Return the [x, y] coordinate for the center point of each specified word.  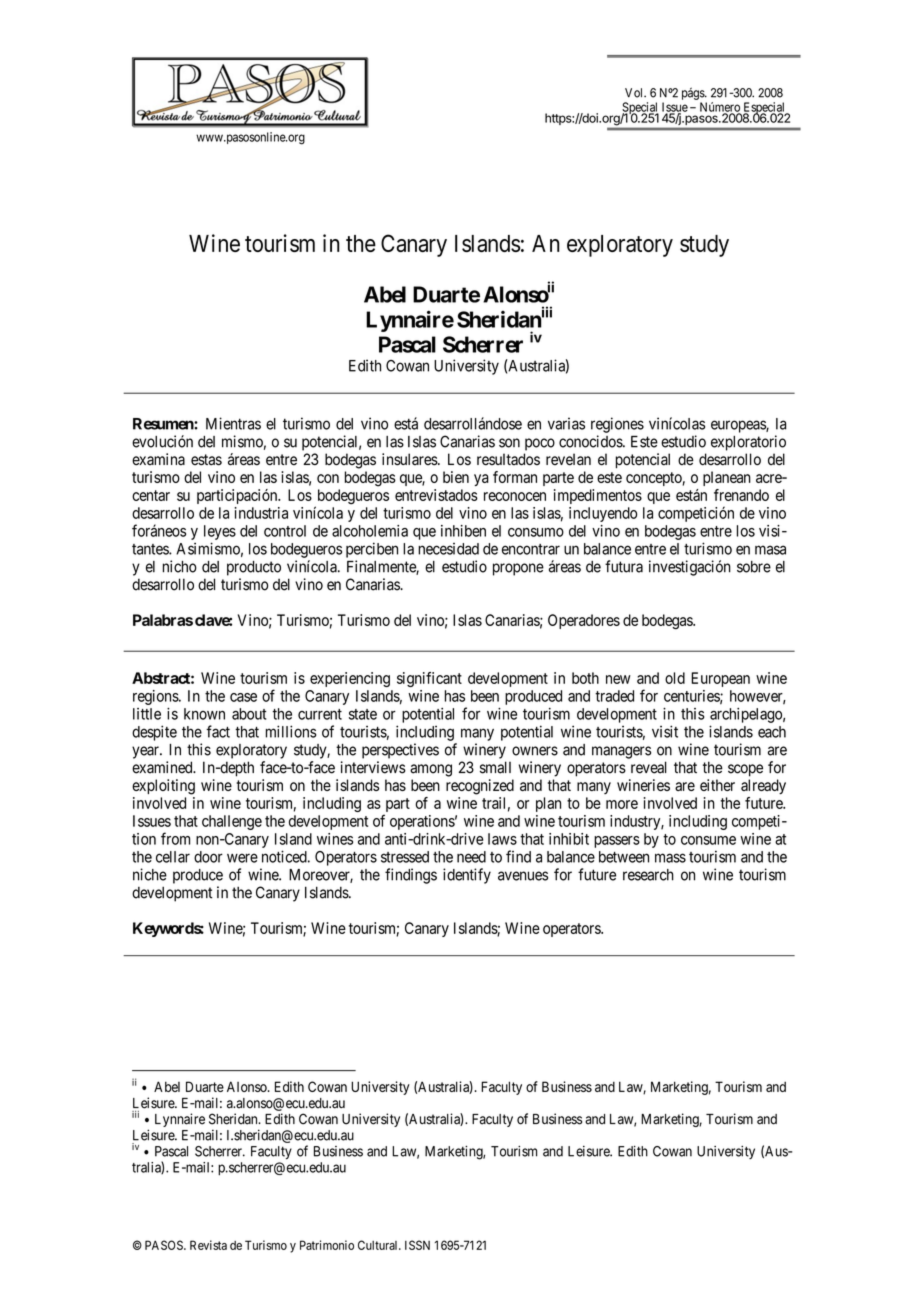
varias [566, 423]
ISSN [417, 1245]
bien [456, 477]
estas [206, 460]
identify [467, 876]
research [648, 875]
